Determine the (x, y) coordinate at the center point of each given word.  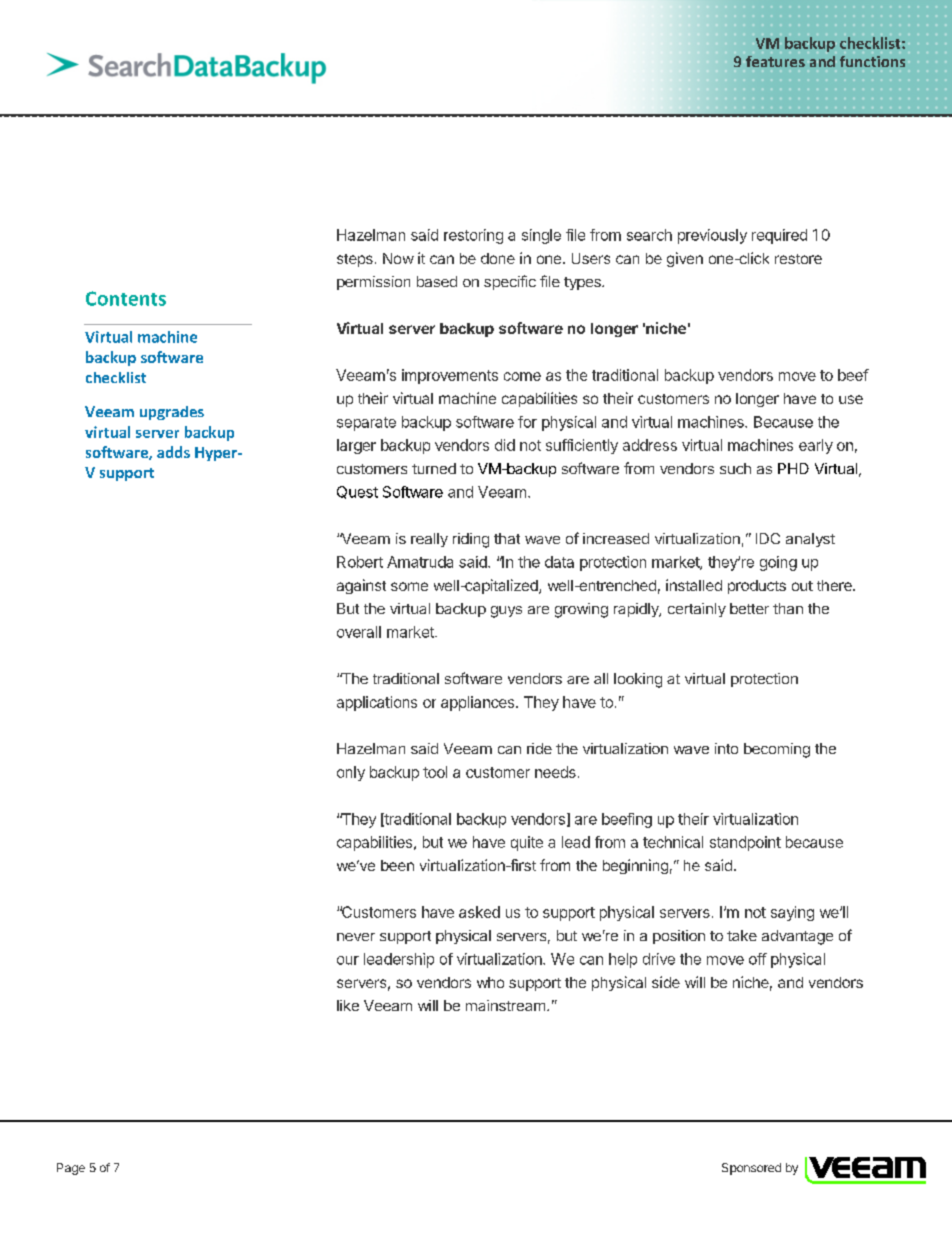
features (775, 61)
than (788, 608)
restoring (473, 236)
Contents (126, 298)
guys (506, 612)
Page (71, 1169)
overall (359, 632)
